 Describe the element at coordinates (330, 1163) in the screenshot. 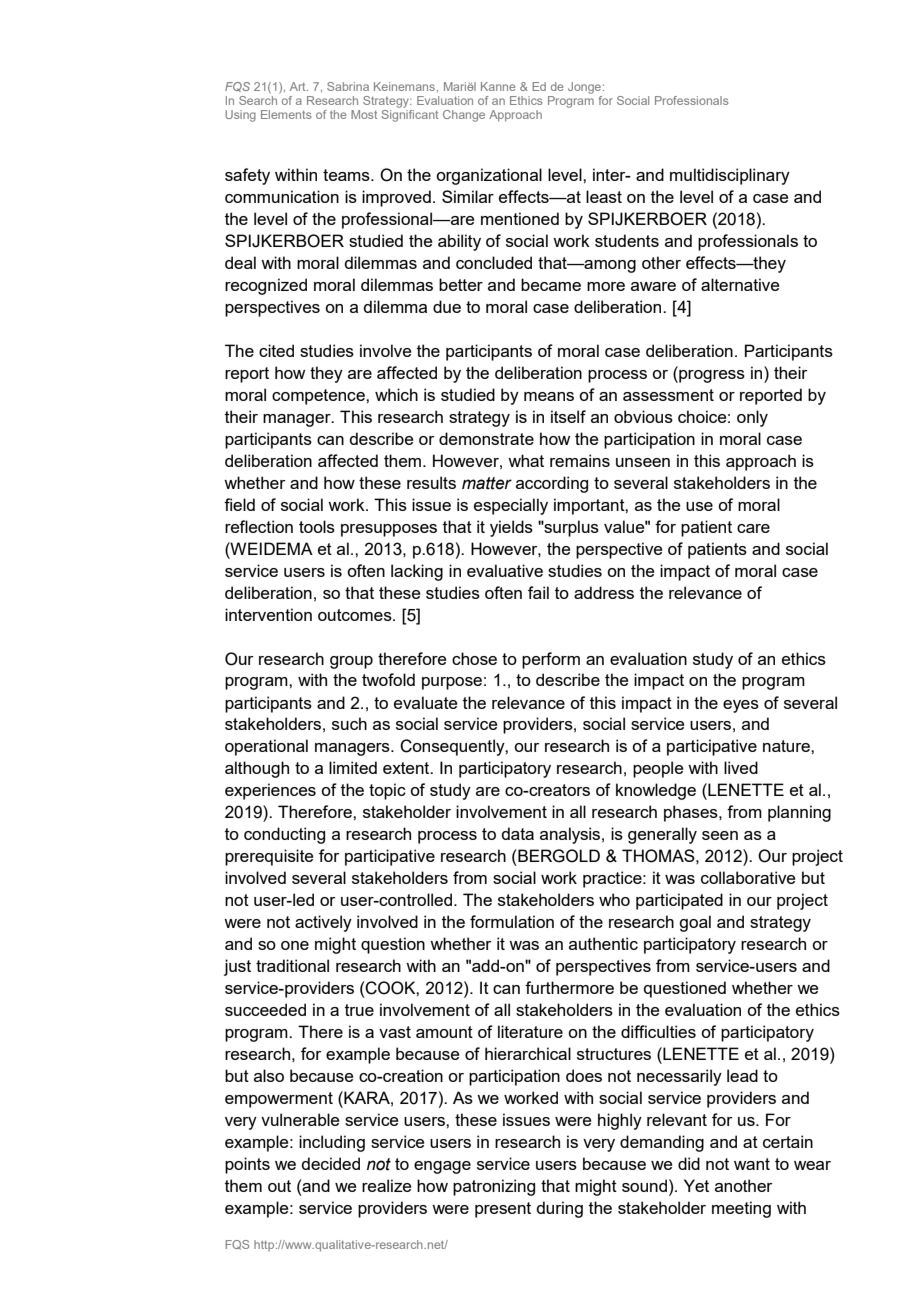

I see `decided` at that location.
